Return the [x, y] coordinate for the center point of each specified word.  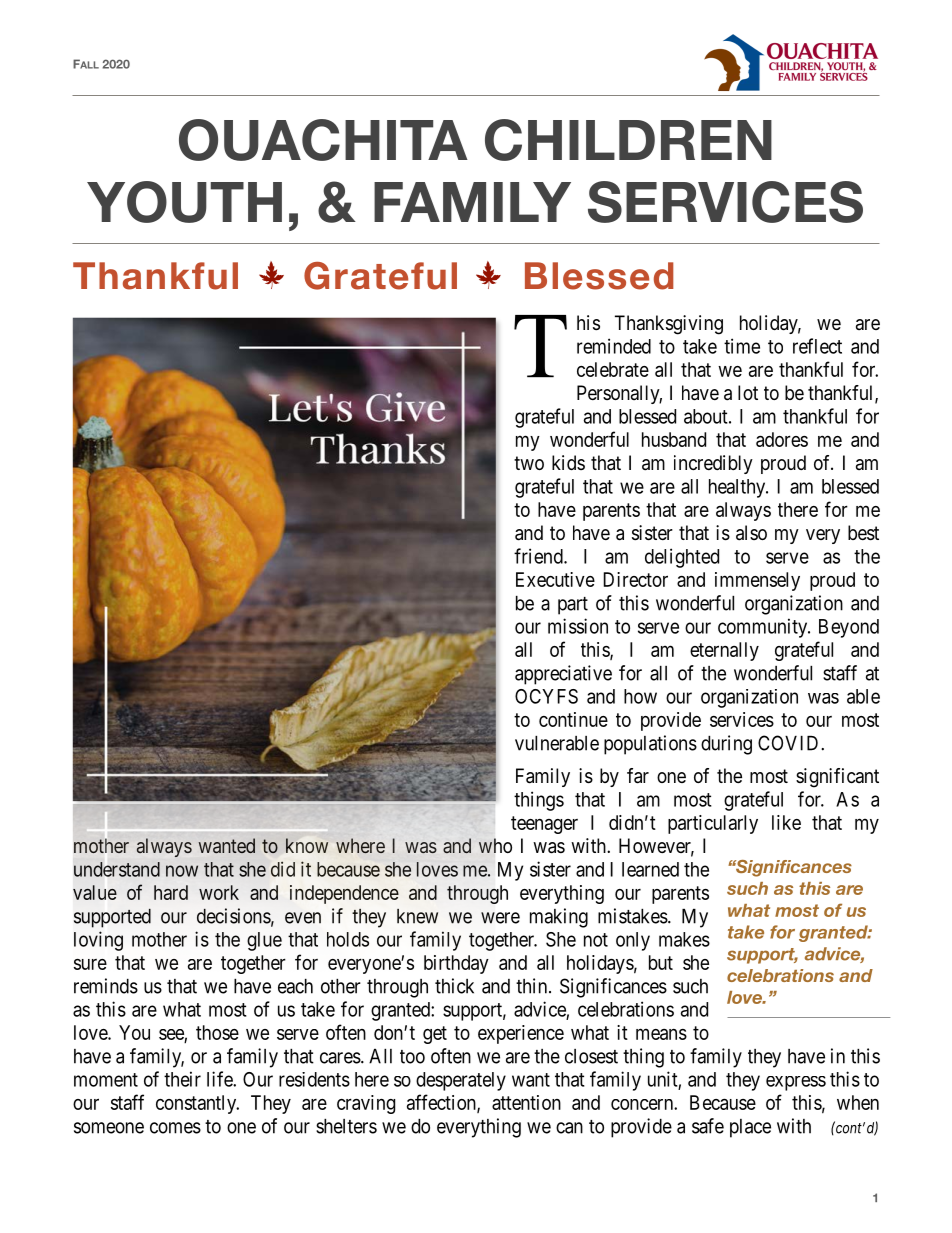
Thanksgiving [669, 325]
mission [578, 626]
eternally [724, 651]
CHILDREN [628, 140]
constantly [197, 1104]
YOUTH [184, 202]
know [307, 845]
